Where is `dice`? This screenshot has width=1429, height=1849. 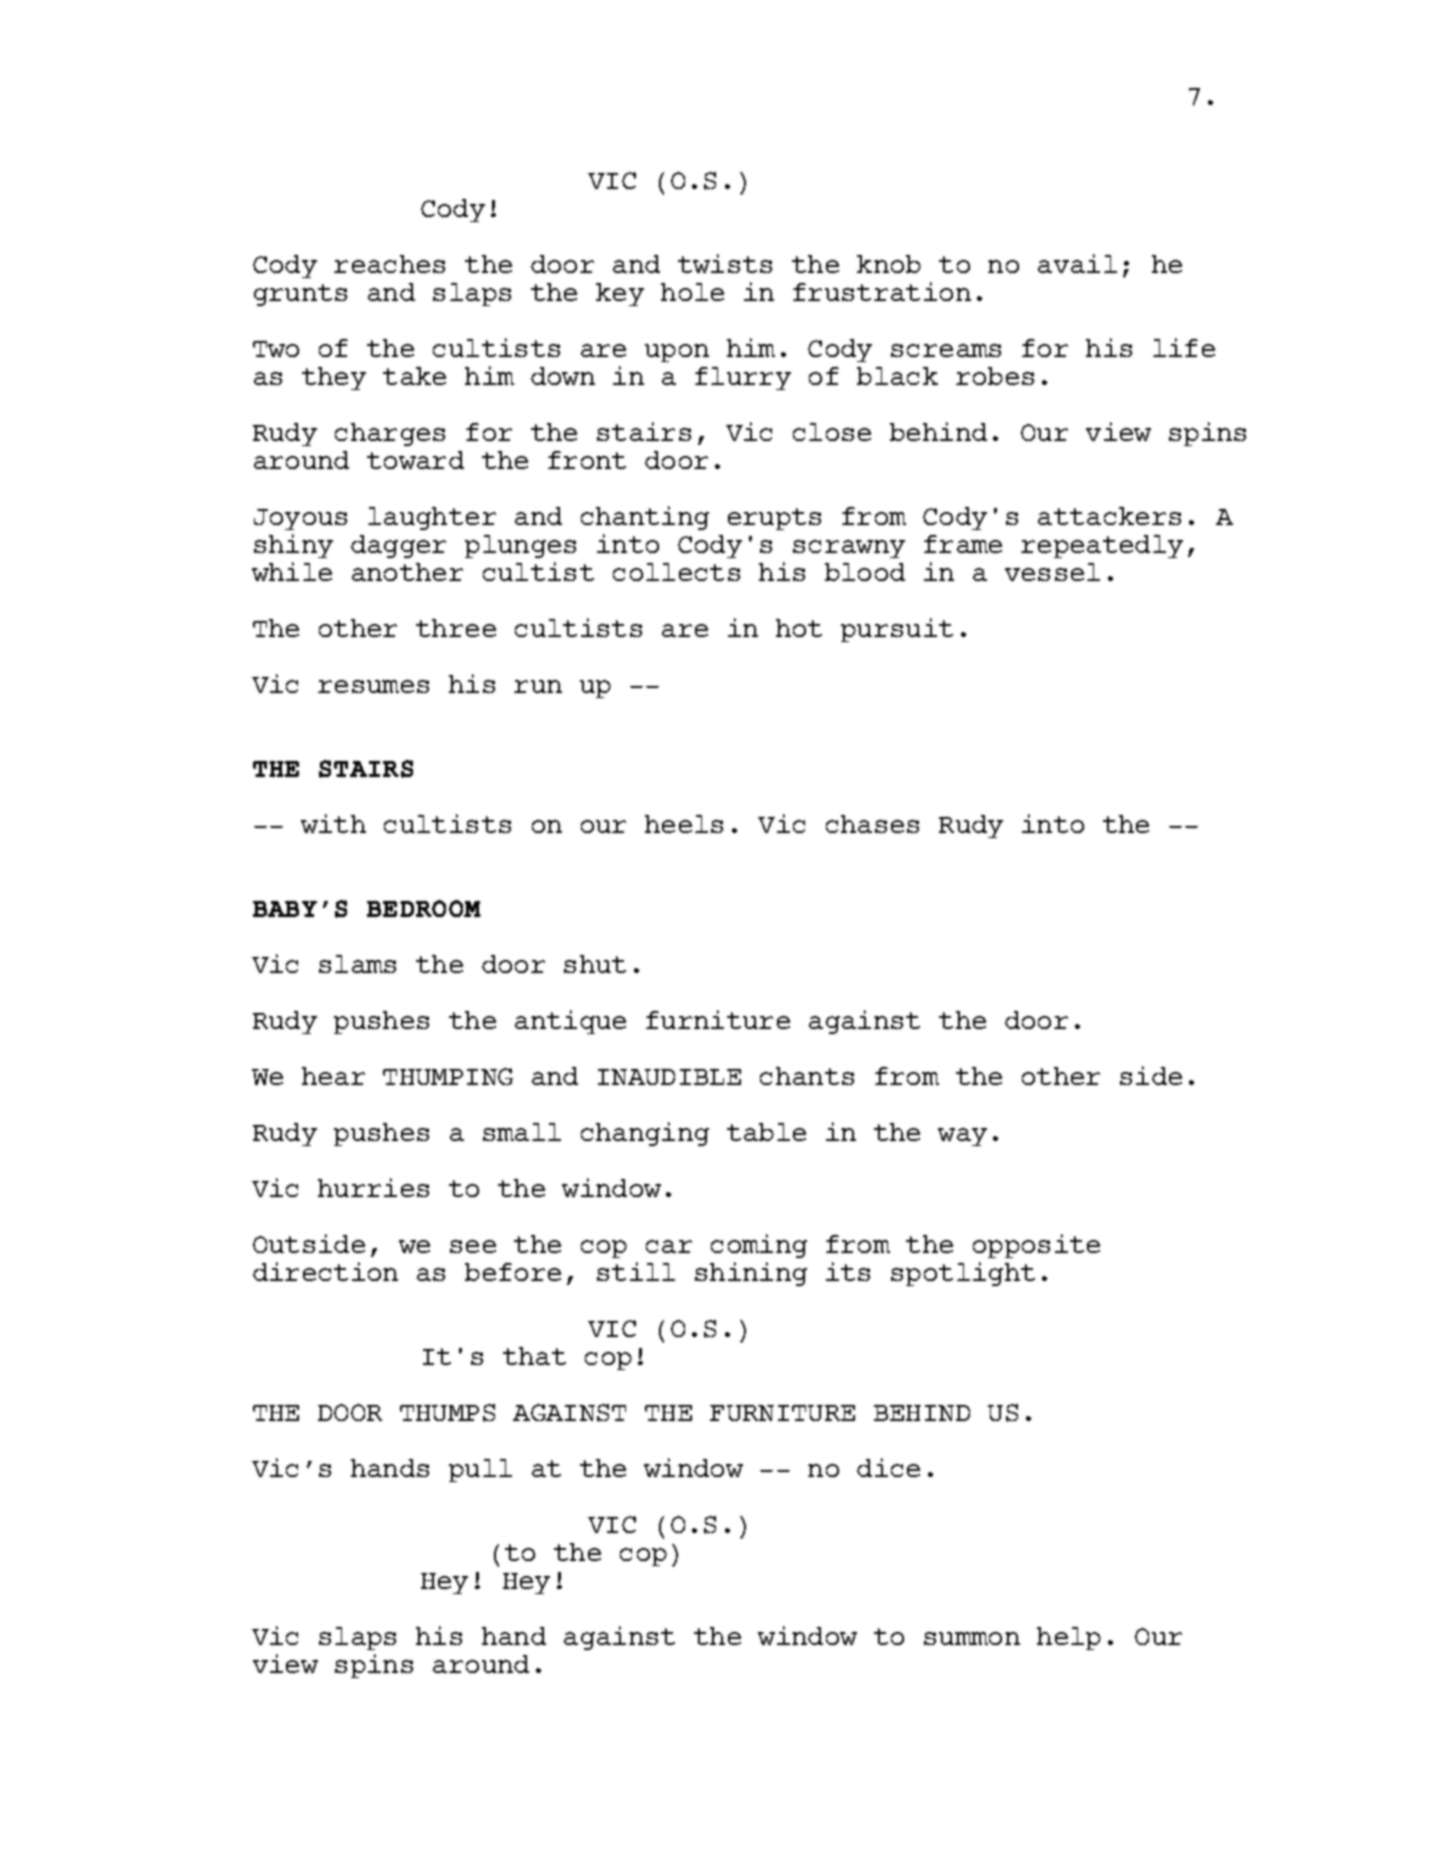 dice is located at coordinates (888, 1467).
